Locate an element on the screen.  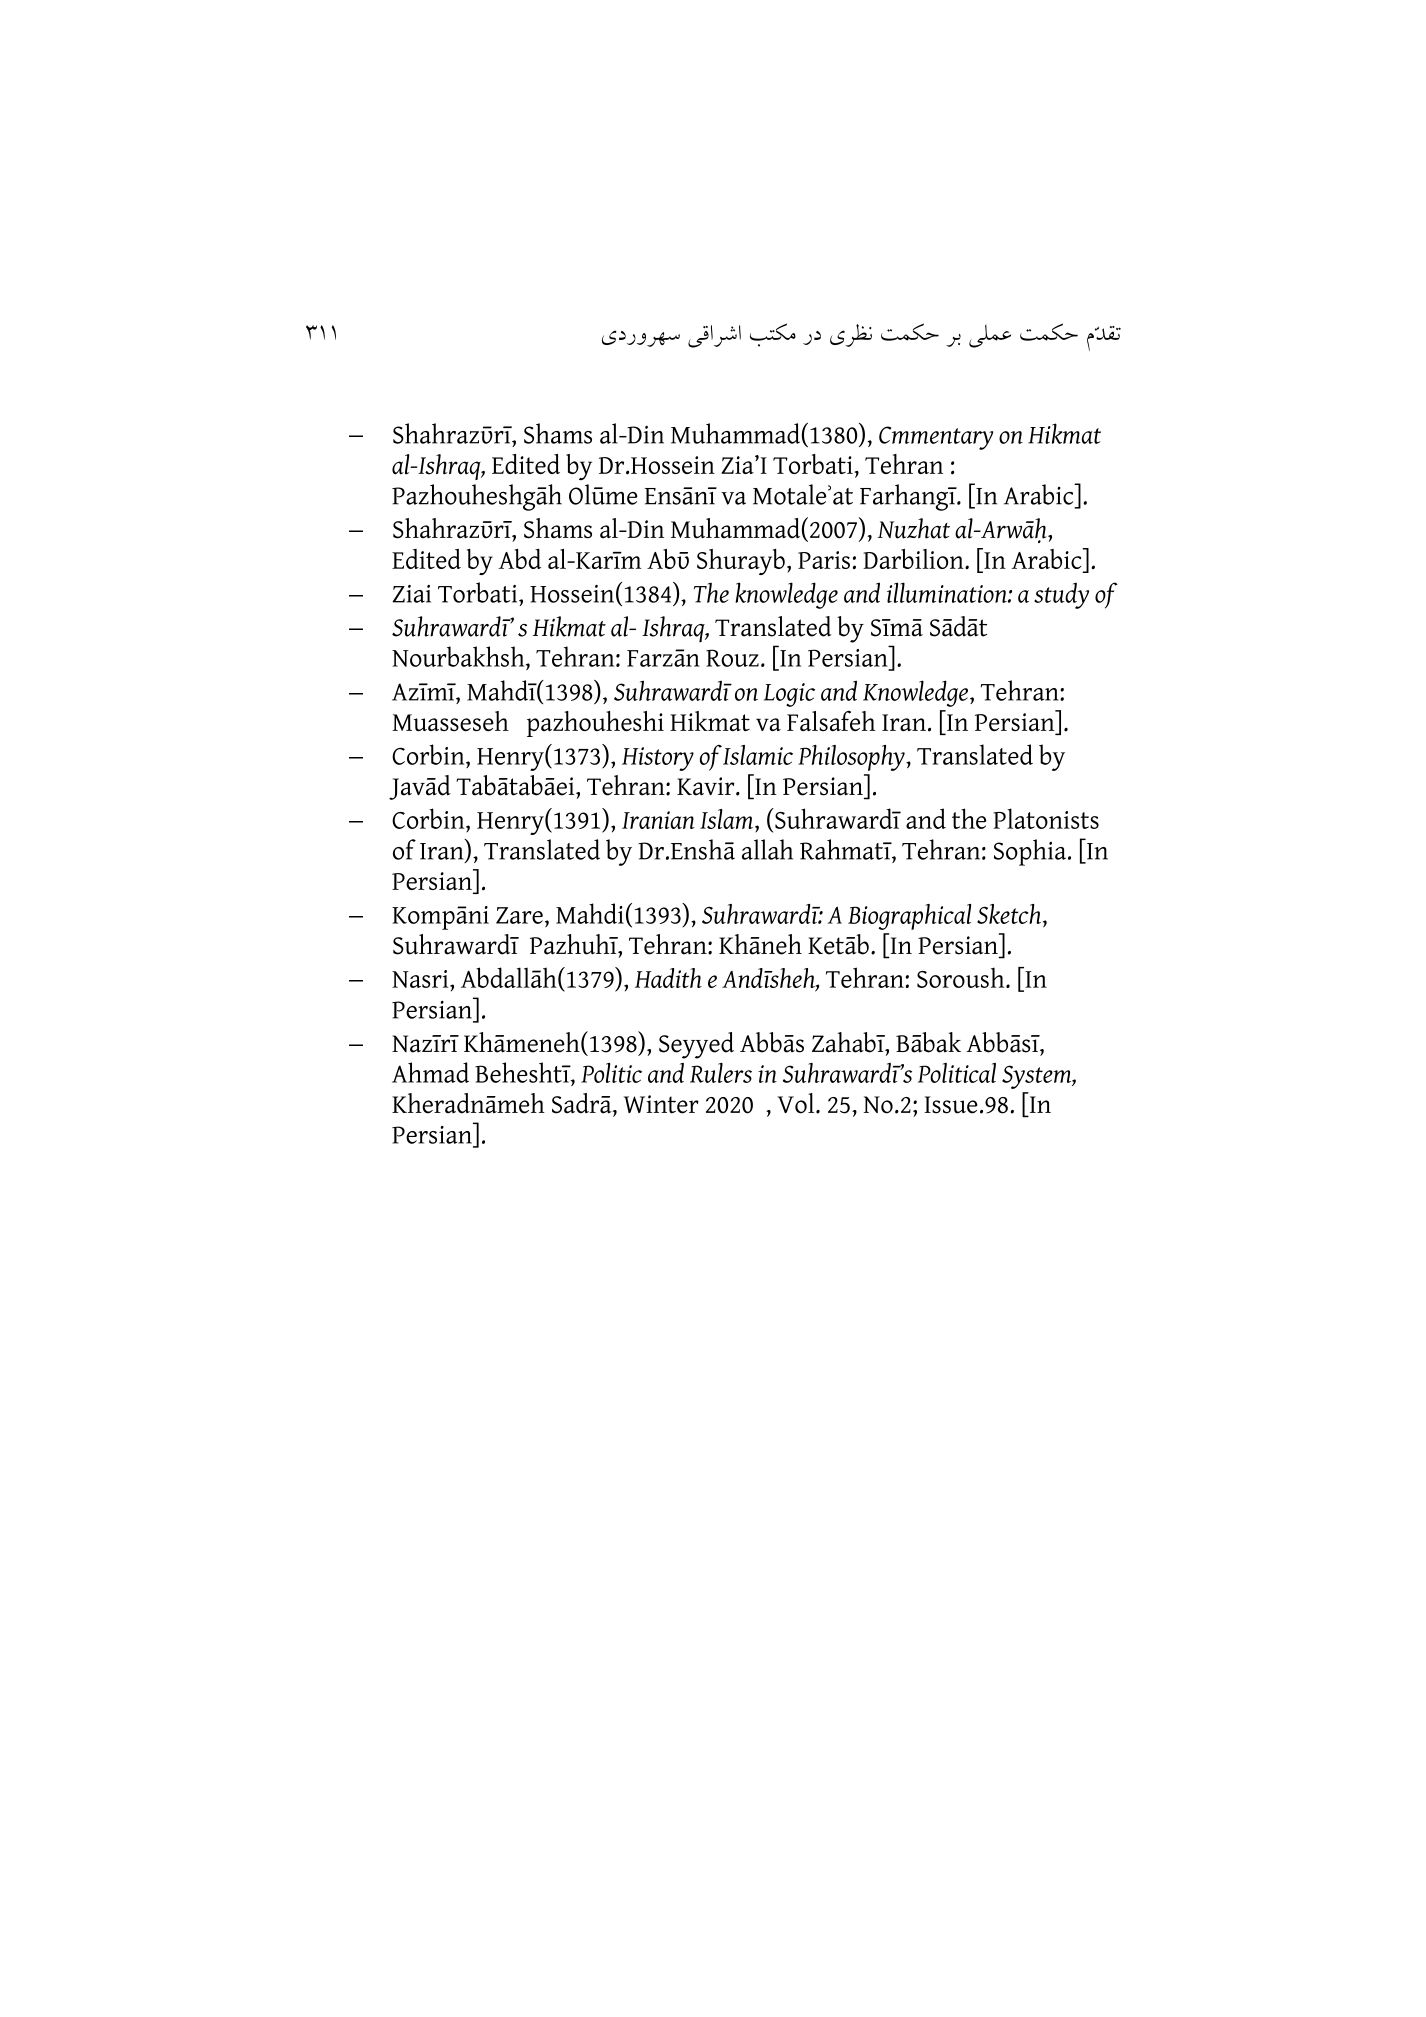
Ahmad is located at coordinates (430, 1072).
